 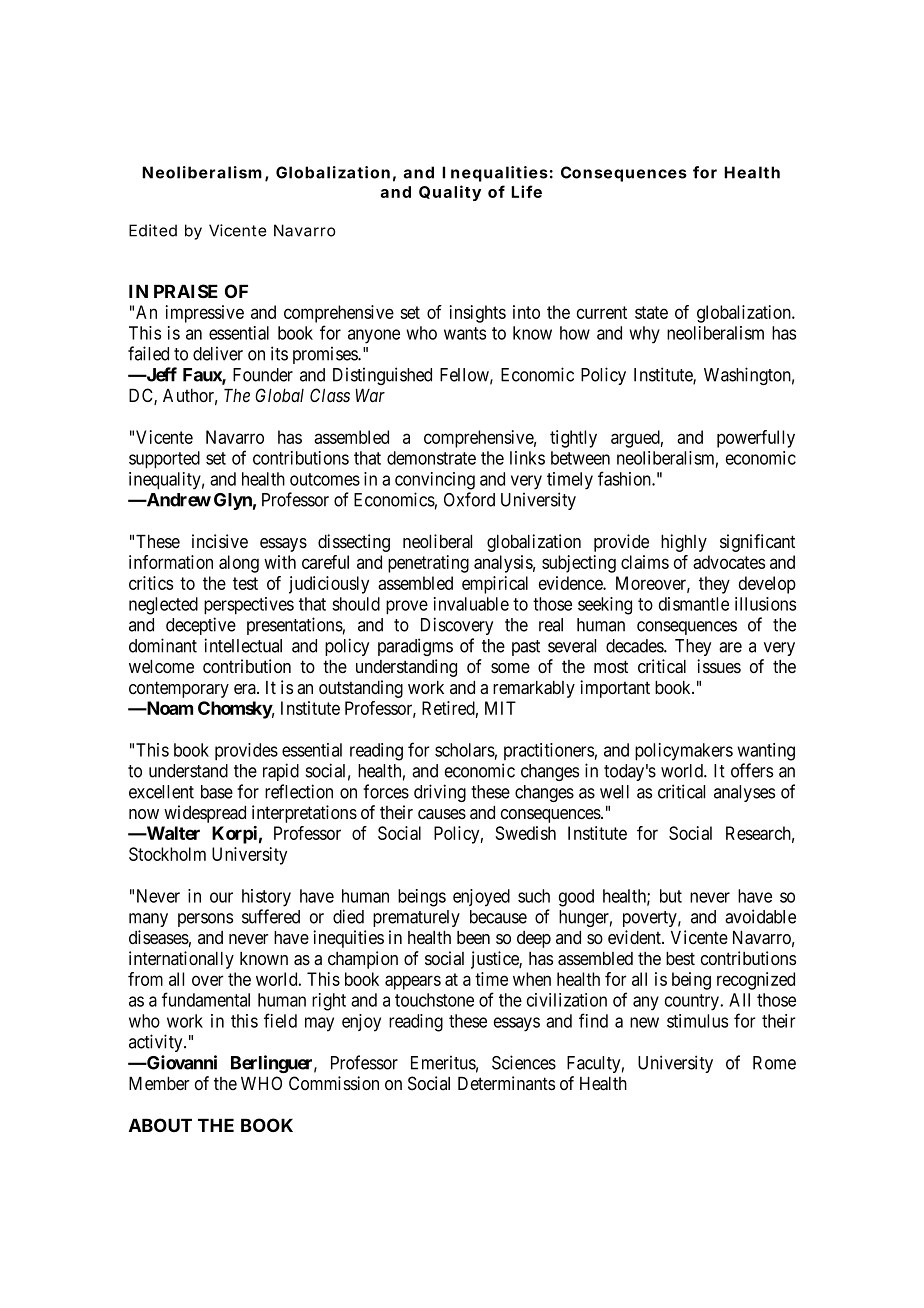 I want to click on Member, so click(x=159, y=1084).
